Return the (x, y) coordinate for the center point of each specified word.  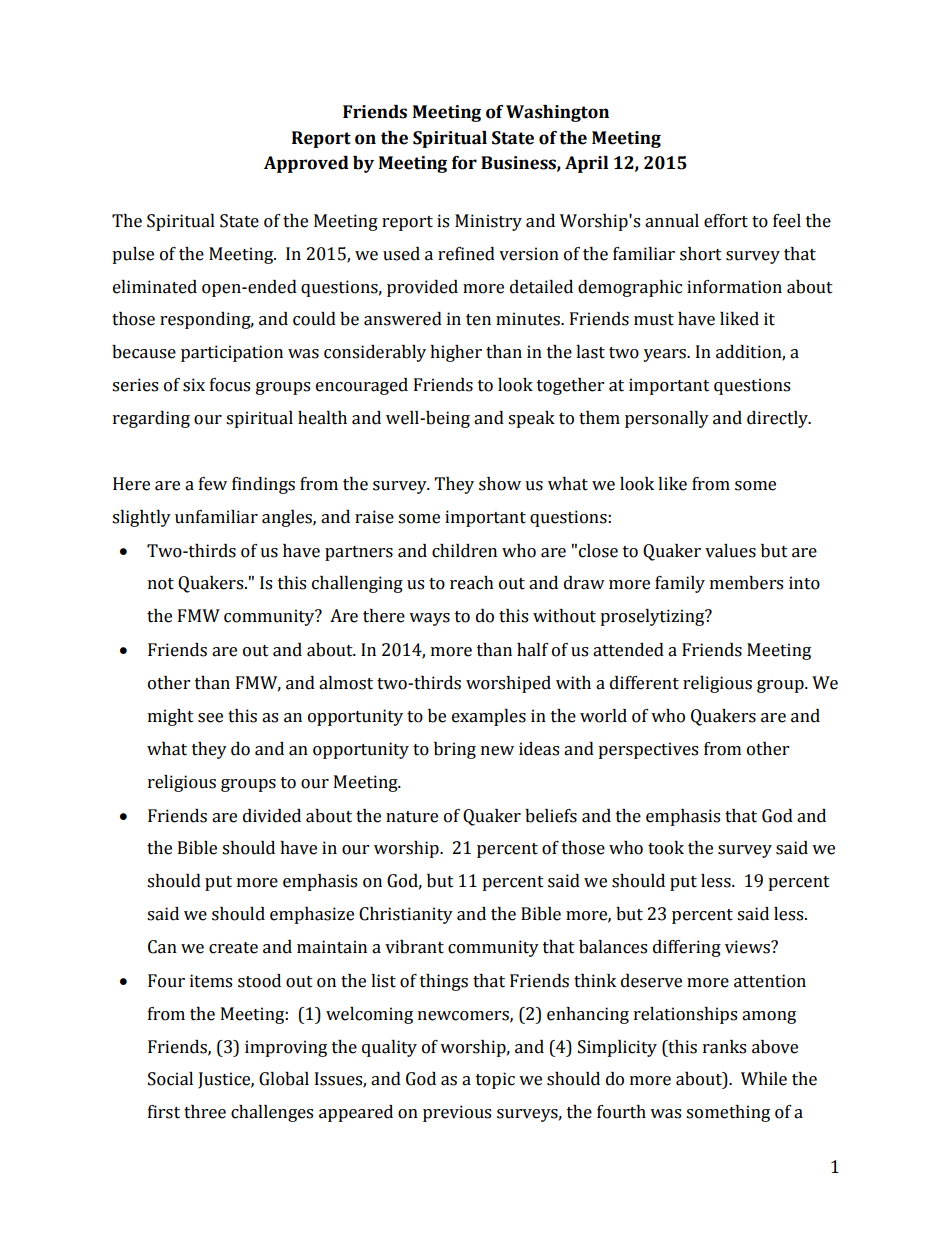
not (161, 584)
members (746, 583)
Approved (306, 164)
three (205, 1112)
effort (726, 221)
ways (429, 619)
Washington (557, 113)
